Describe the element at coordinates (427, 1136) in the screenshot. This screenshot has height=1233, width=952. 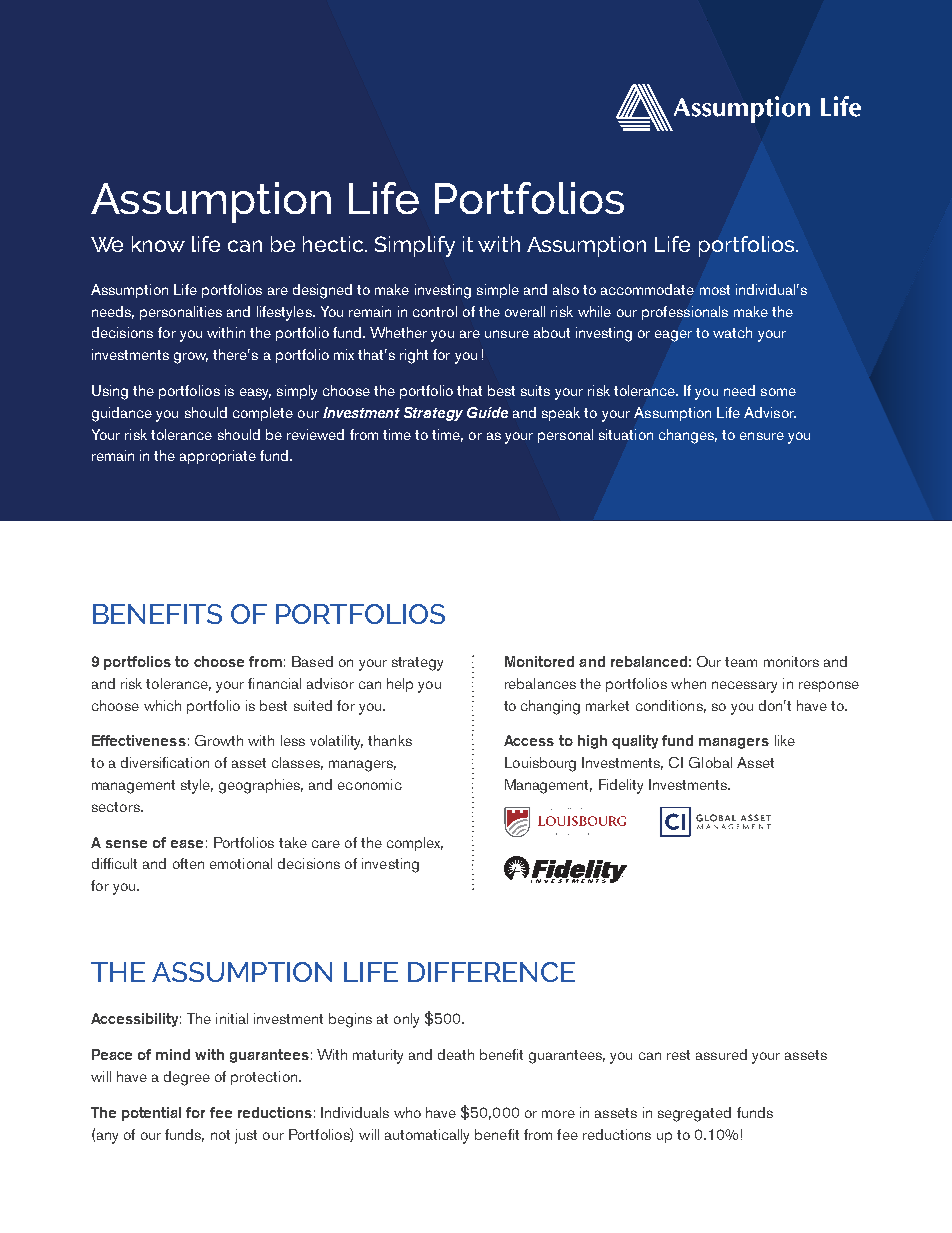
I see `automatically` at that location.
